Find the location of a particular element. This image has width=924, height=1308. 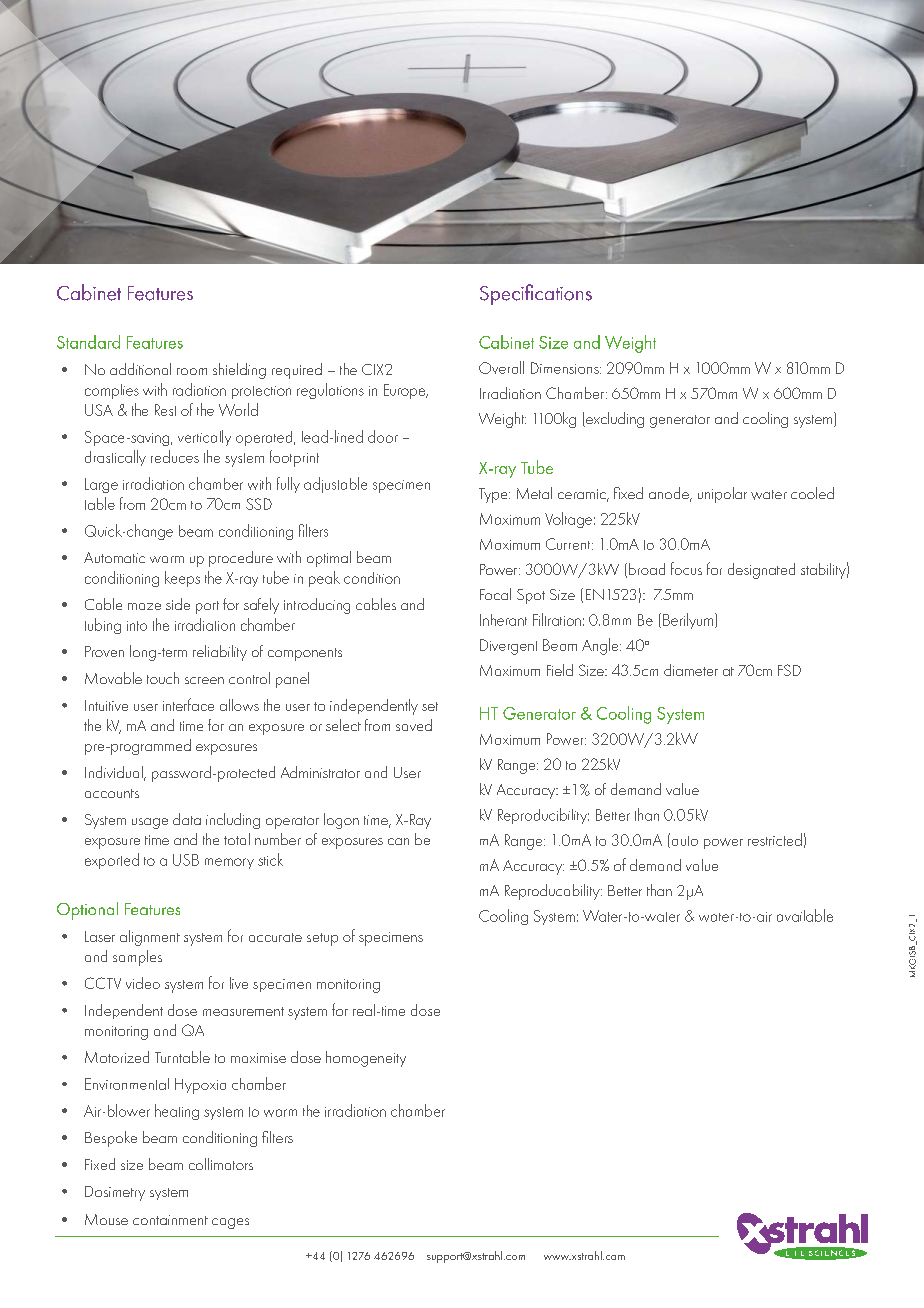

cages is located at coordinates (230, 1223).
